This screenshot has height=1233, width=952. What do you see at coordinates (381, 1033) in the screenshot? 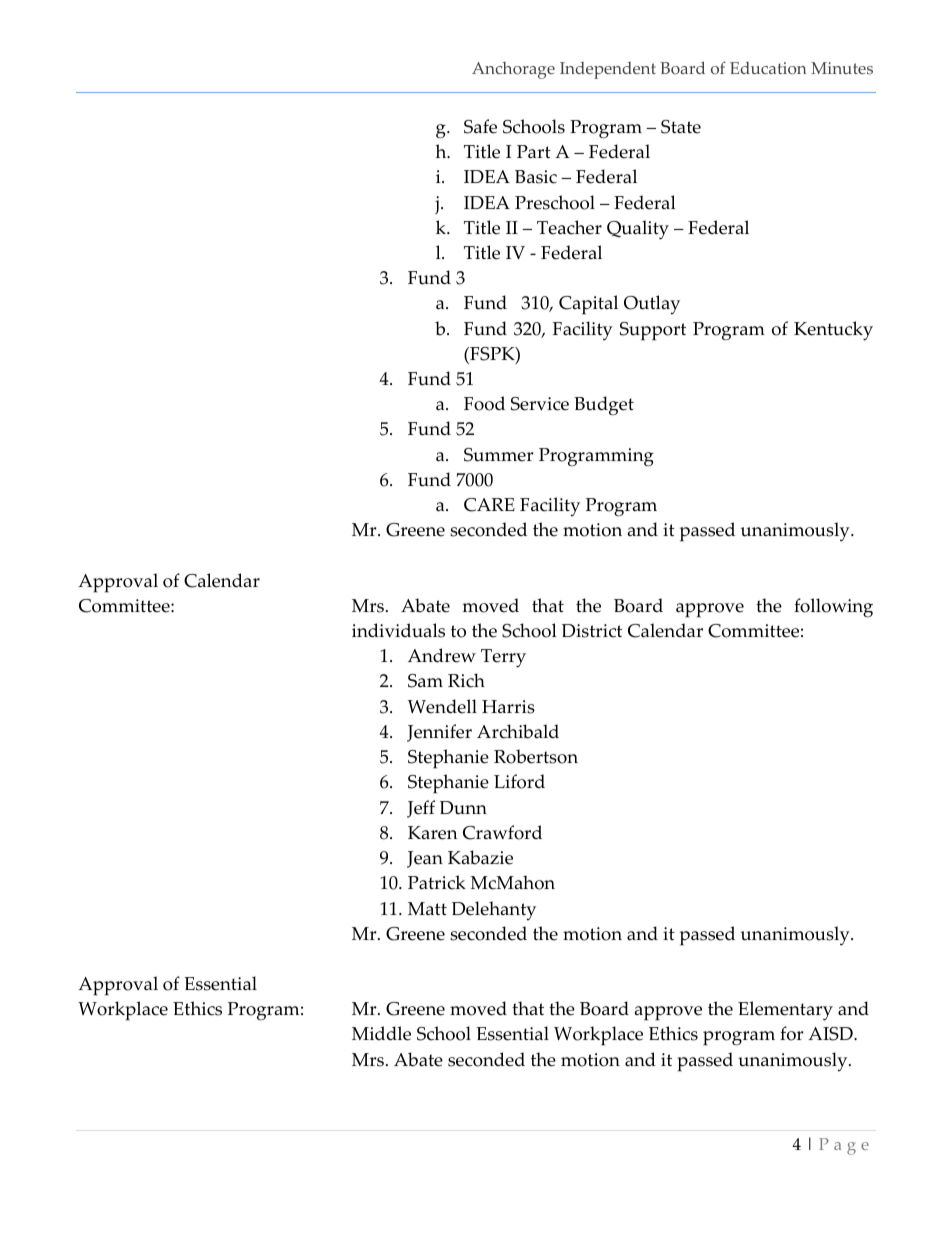
I see `Middle` at bounding box center [381, 1033].
